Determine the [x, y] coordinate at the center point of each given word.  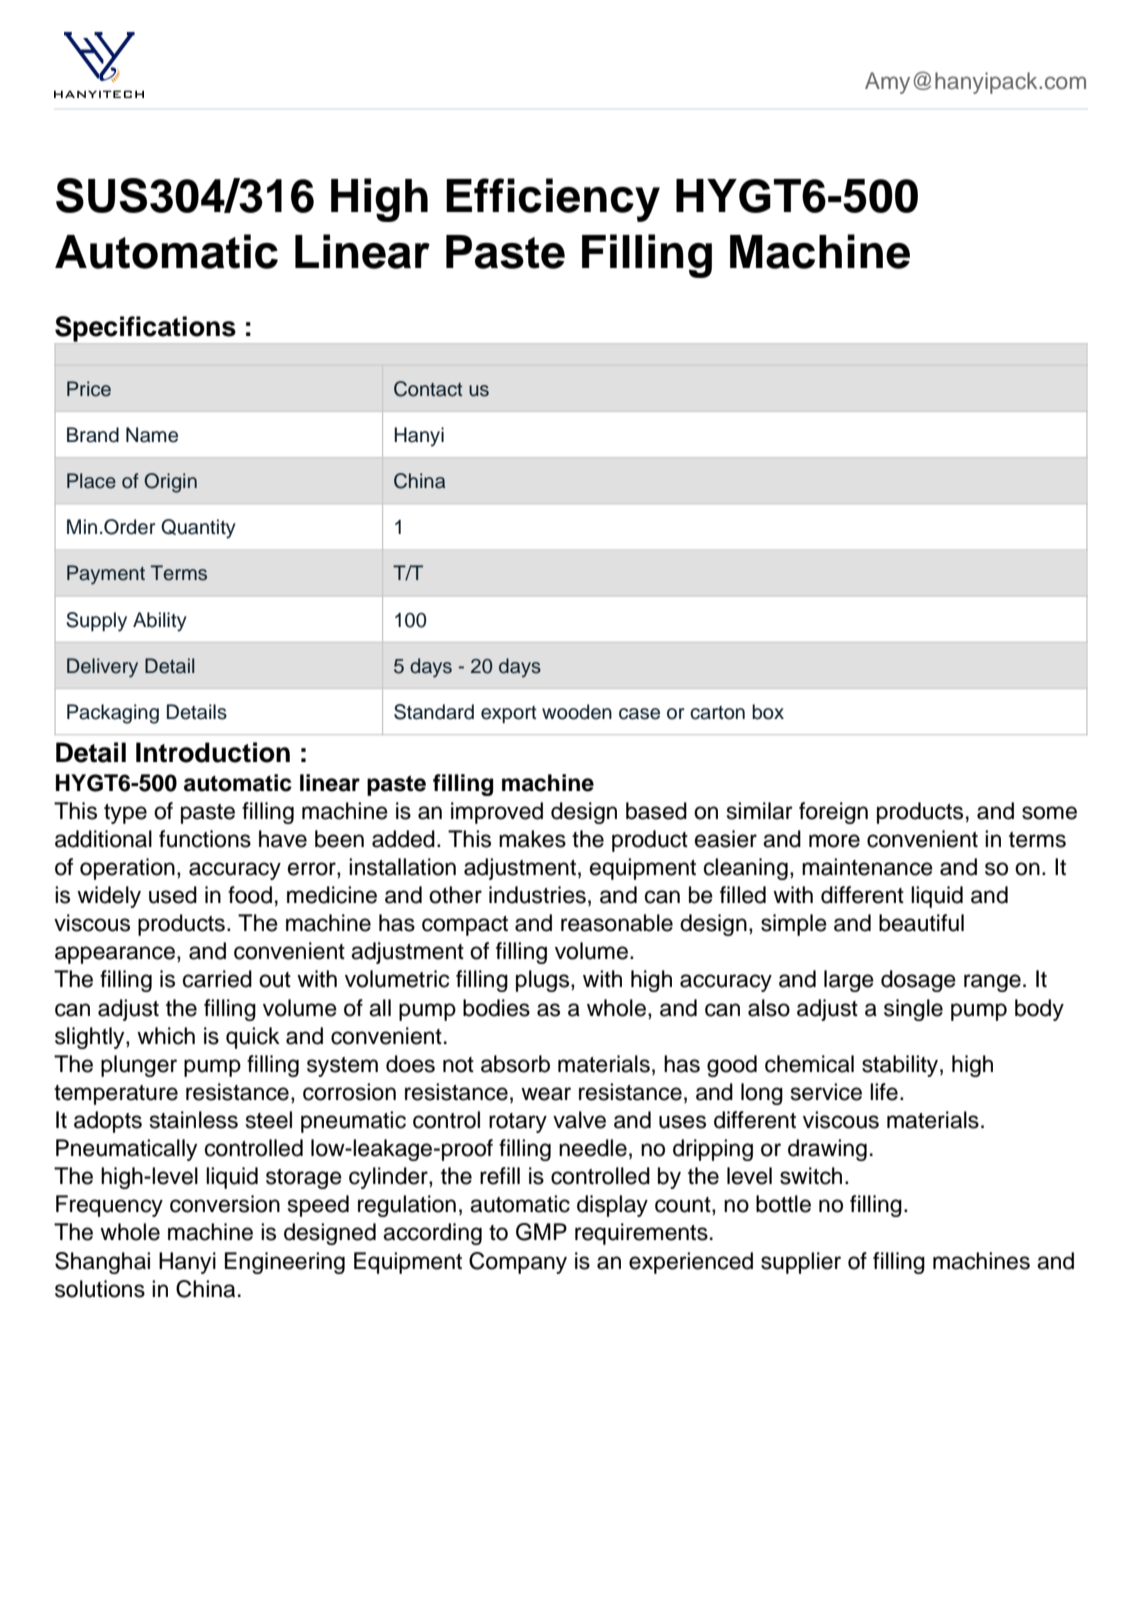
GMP [541, 1232]
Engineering [285, 1263]
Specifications [146, 330]
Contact [428, 389]
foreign [833, 813]
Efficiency [553, 200]
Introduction [213, 752]
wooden [577, 712]
